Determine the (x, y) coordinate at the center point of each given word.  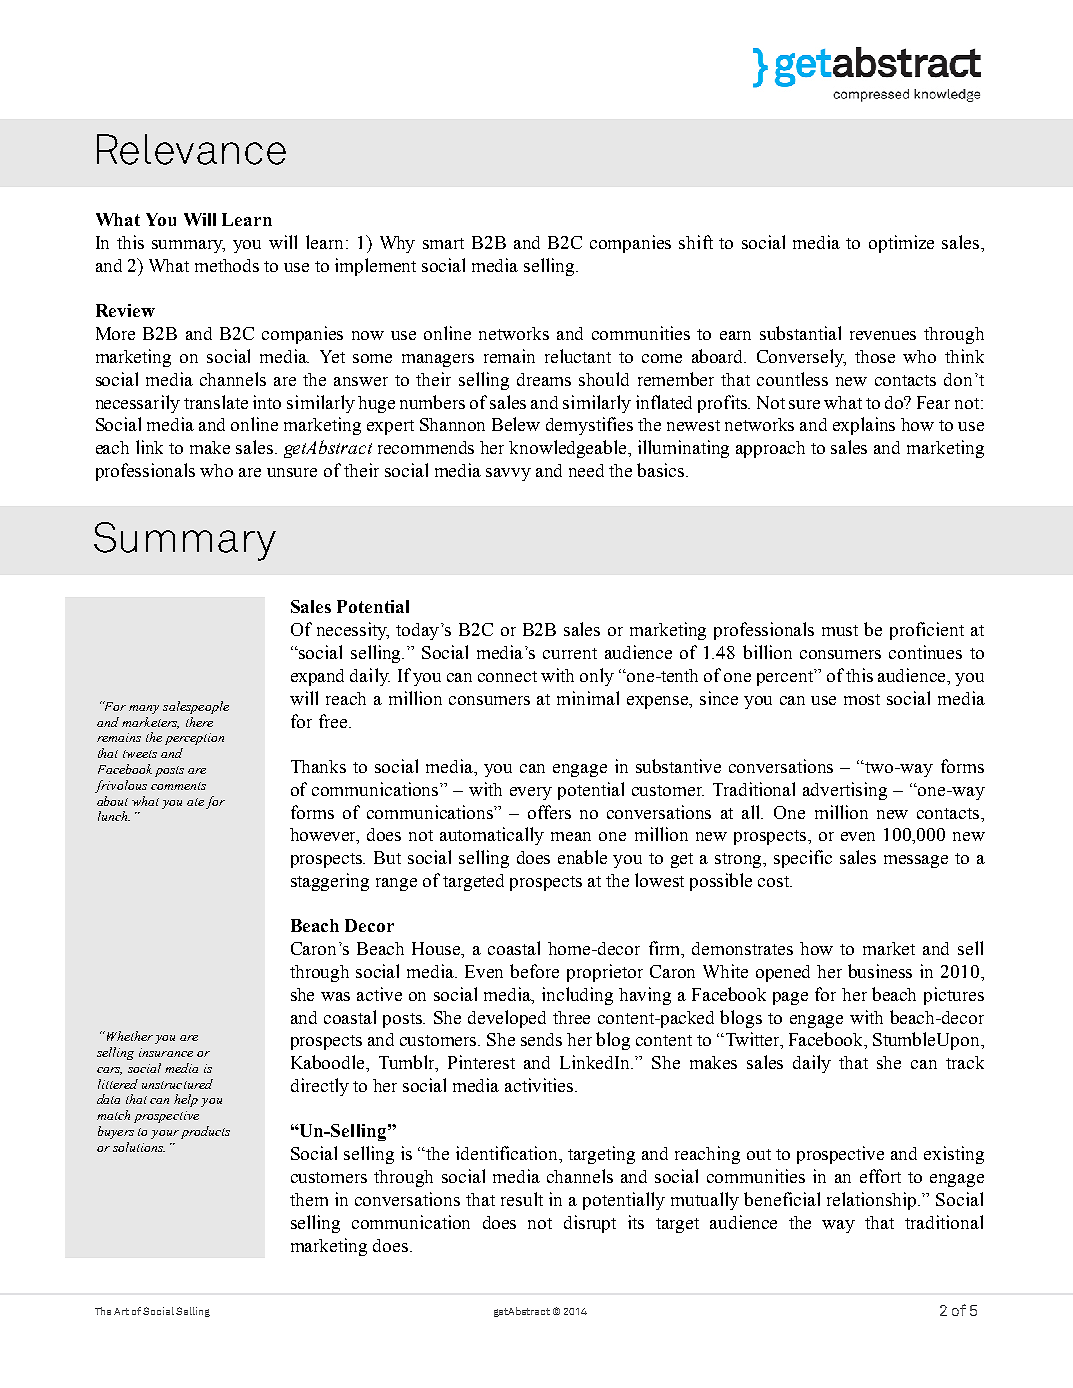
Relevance (191, 149)
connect (507, 676)
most (862, 699)
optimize (901, 244)
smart (443, 243)
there (199, 722)
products (205, 1132)
